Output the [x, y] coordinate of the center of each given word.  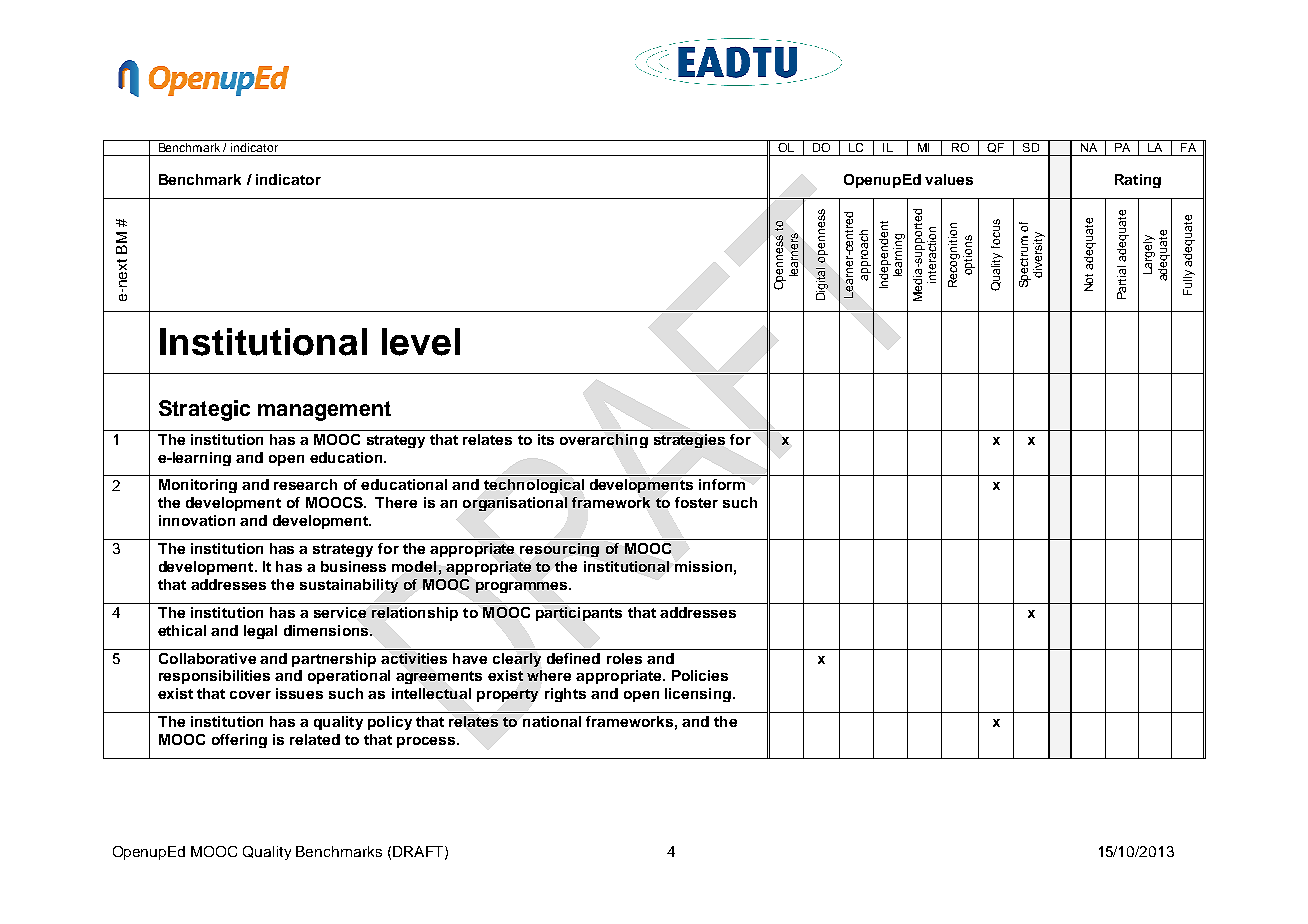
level [421, 342]
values [949, 179]
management [324, 411]
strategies [689, 441]
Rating [1138, 181]
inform [722, 484]
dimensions [327, 630]
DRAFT [419, 852]
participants [579, 614]
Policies [700, 675]
